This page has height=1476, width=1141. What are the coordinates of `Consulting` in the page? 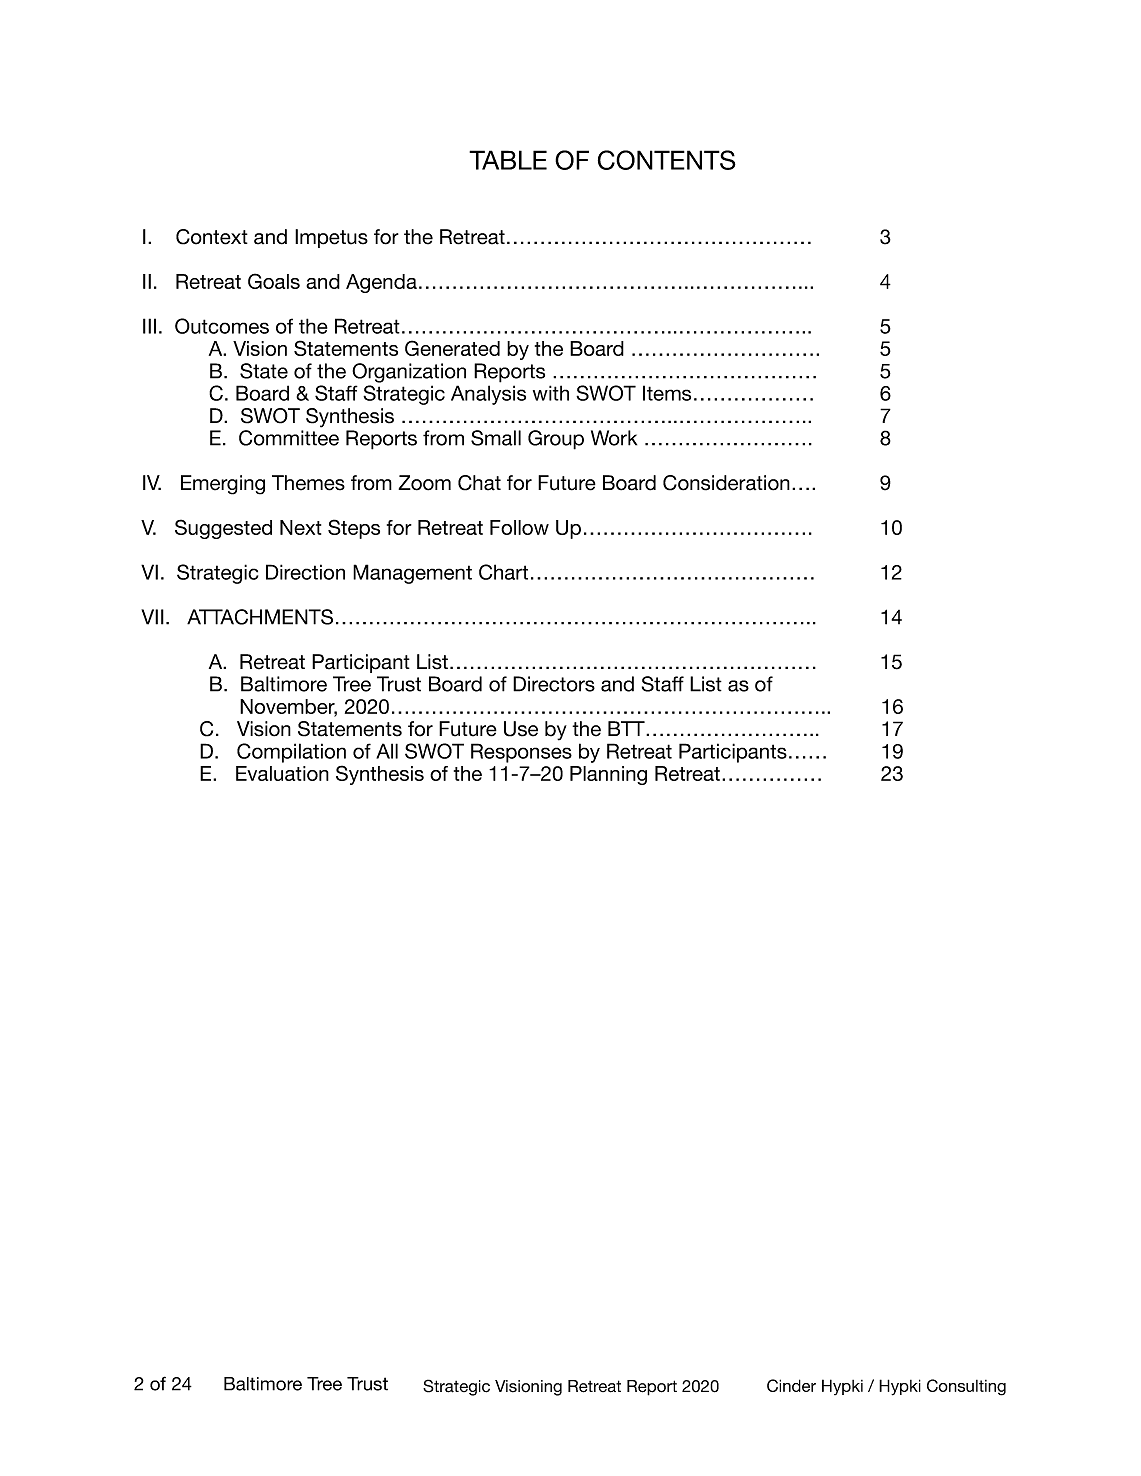 It's located at (966, 1387).
